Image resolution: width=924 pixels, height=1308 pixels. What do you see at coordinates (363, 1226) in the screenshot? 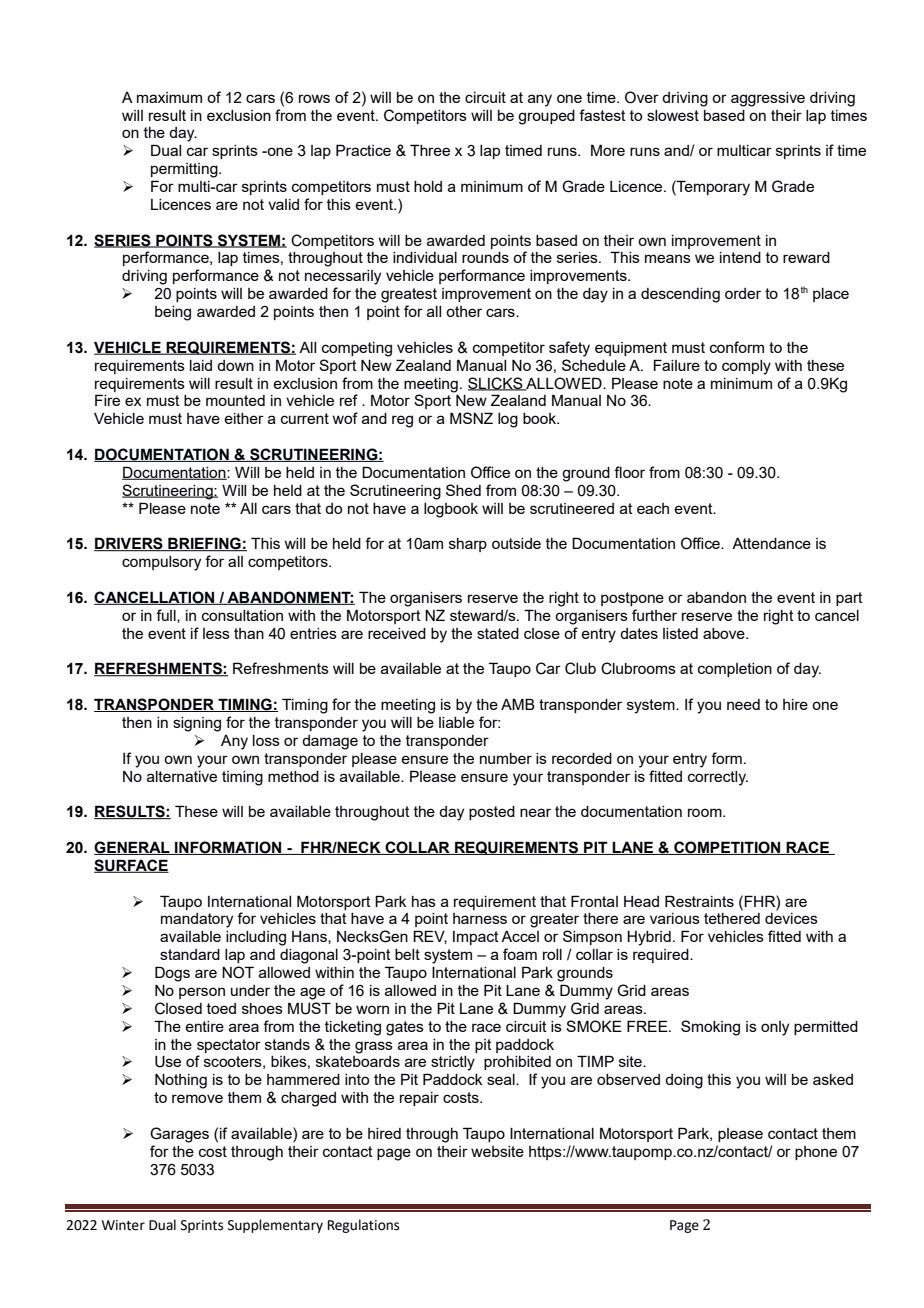
I see `Regulations` at bounding box center [363, 1226].
